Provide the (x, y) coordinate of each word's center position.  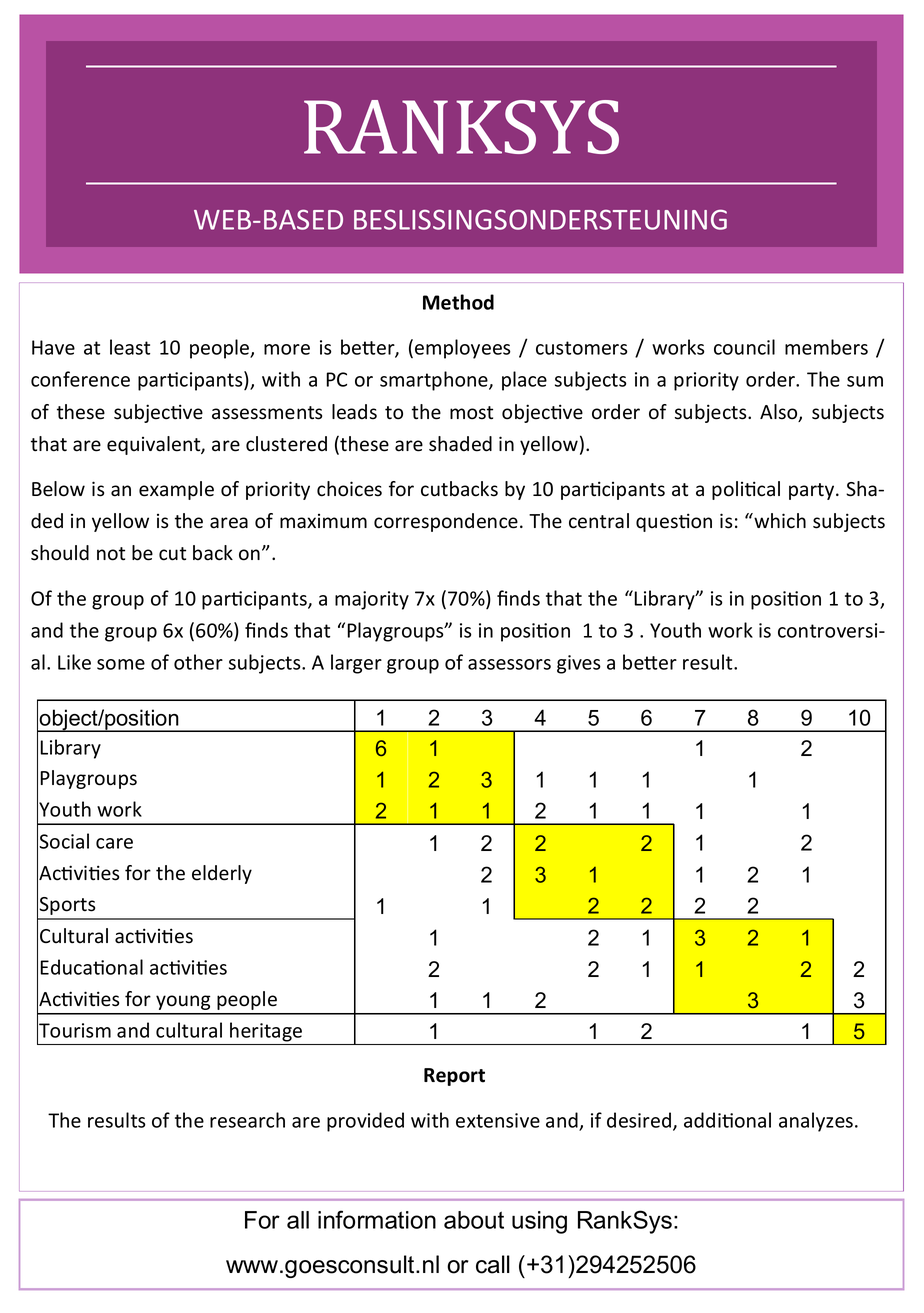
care (114, 843)
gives (579, 664)
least (130, 347)
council (744, 347)
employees (463, 349)
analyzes (816, 1122)
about (474, 1220)
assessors (509, 664)
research (247, 1120)
